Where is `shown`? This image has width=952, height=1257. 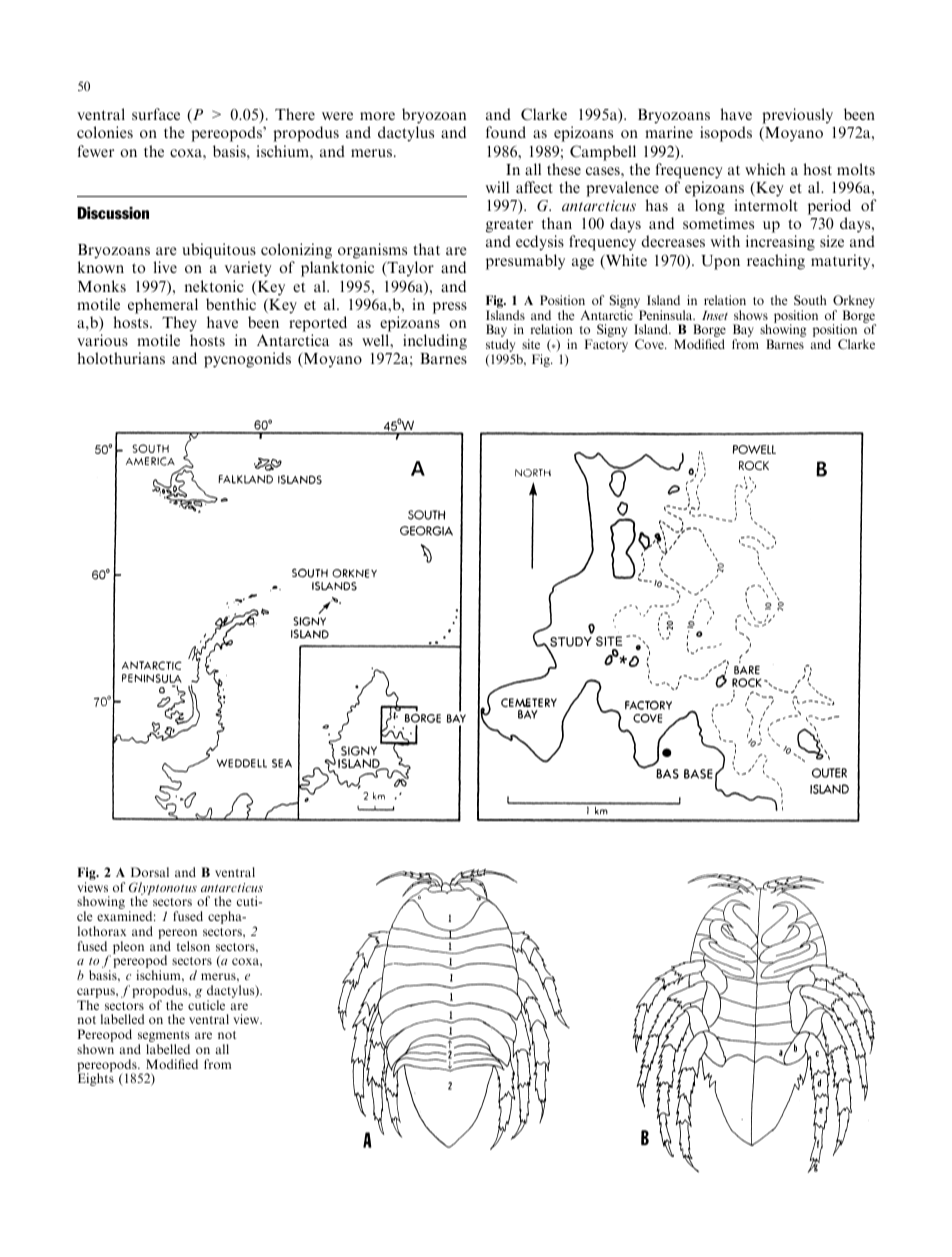
shown is located at coordinates (95, 1049).
